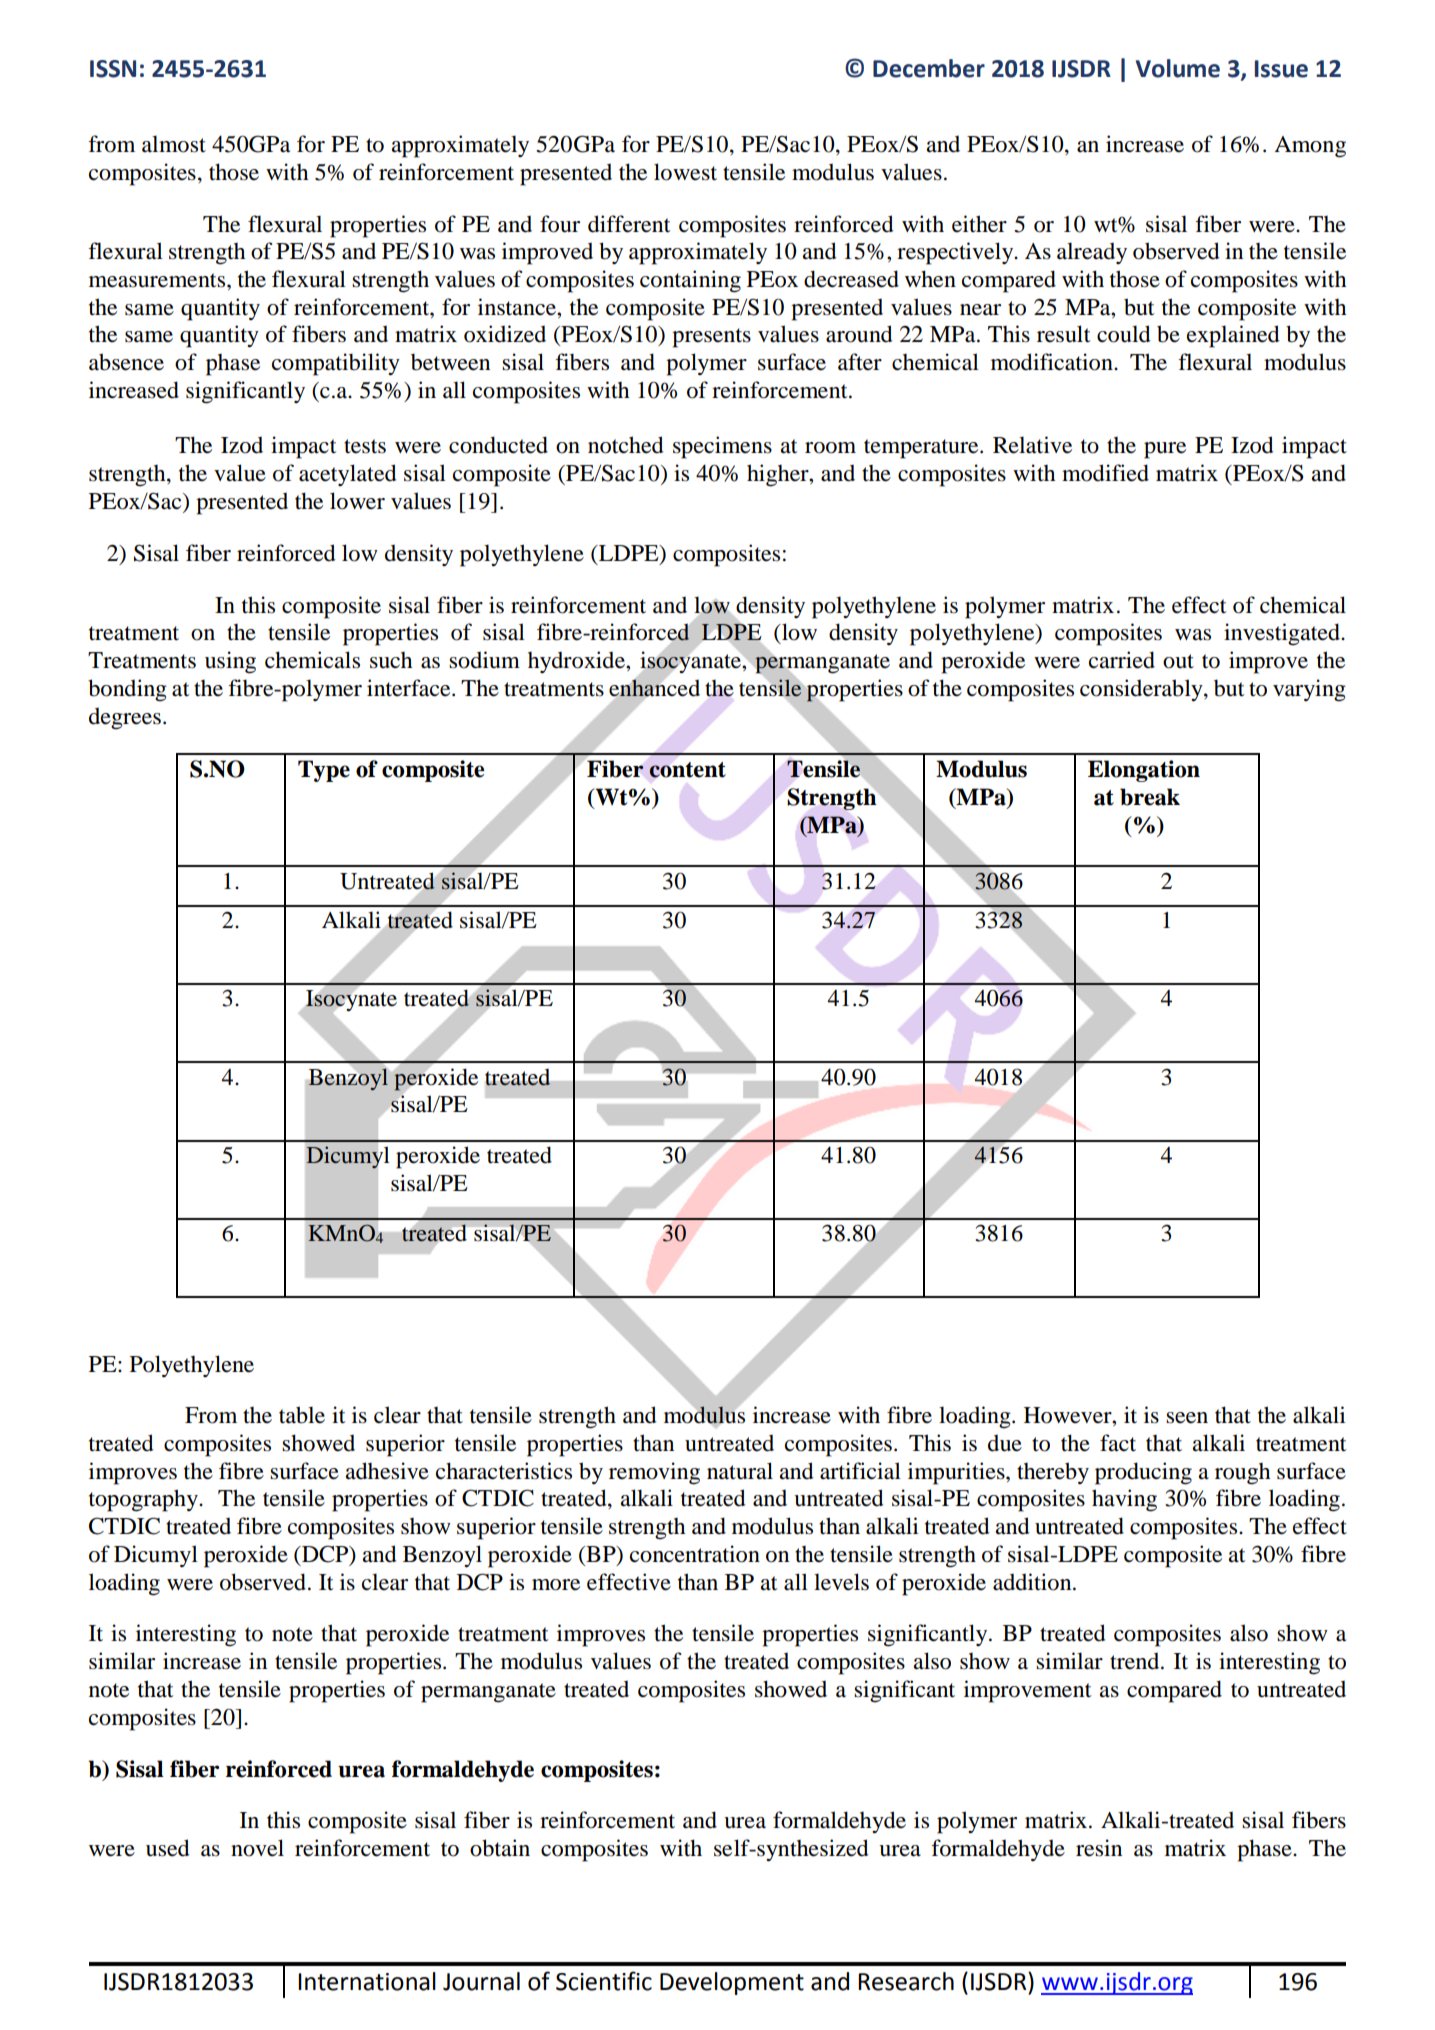 This screenshot has height=2030, width=1435. What do you see at coordinates (174, 144) in the screenshot?
I see `almost` at bounding box center [174, 144].
